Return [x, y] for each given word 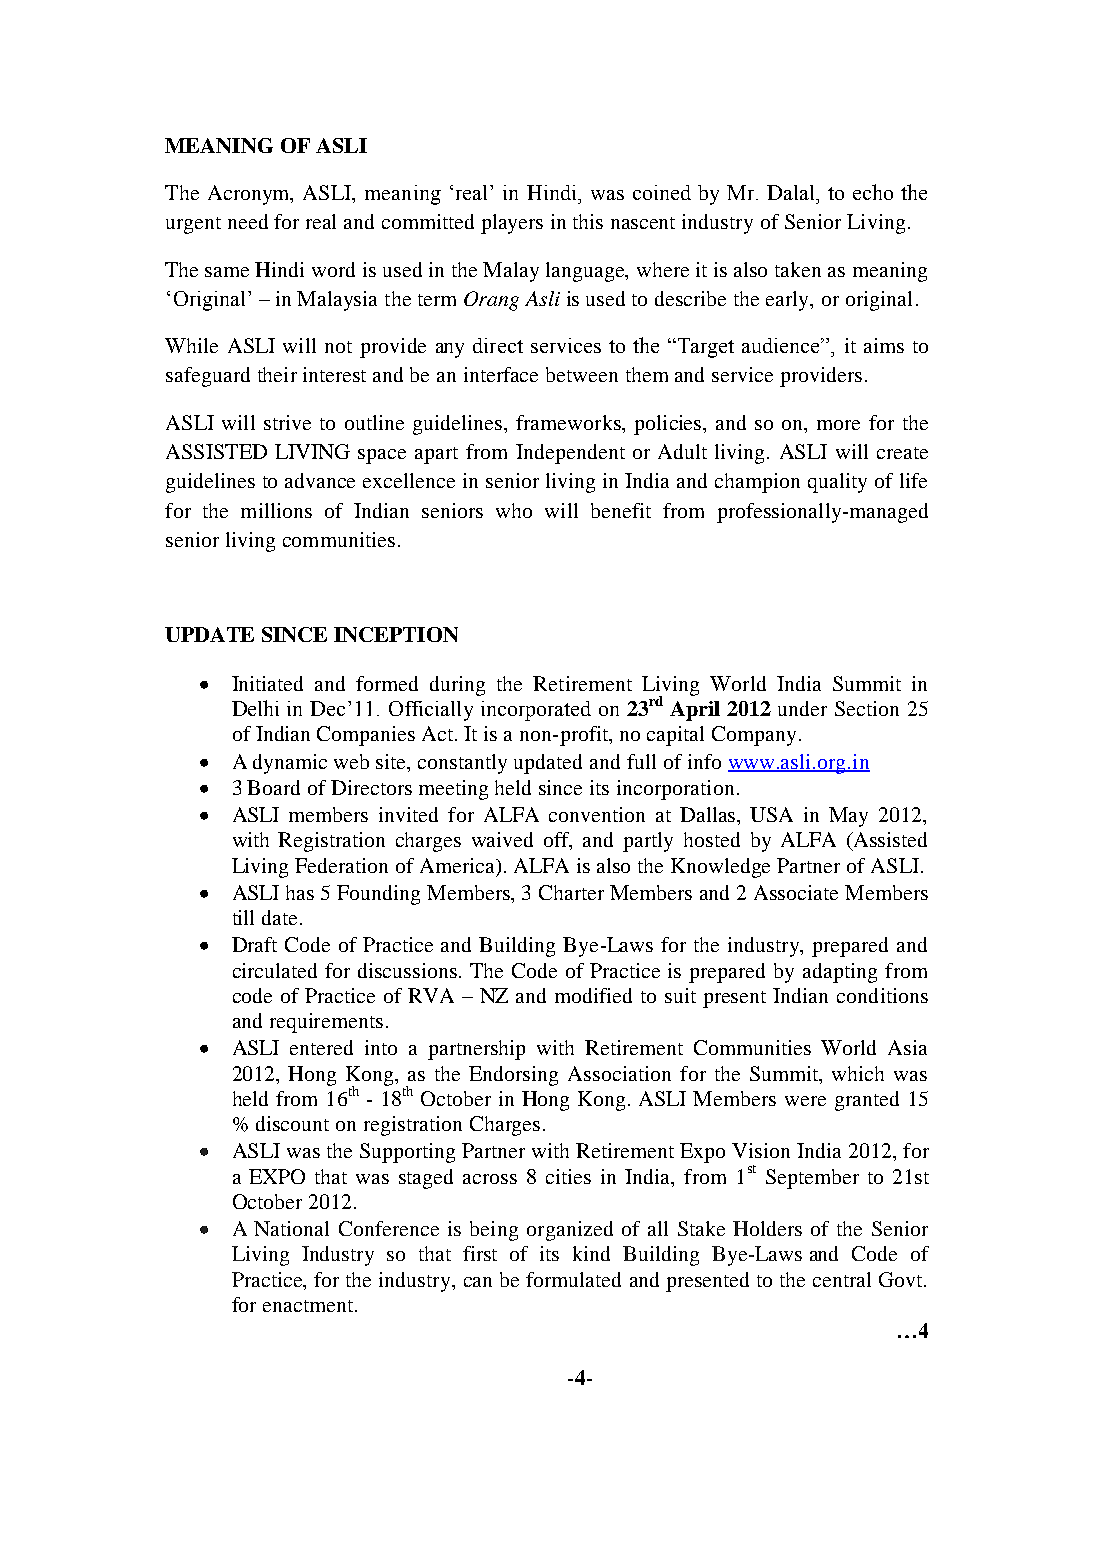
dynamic [290, 764]
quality [837, 483]
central [842, 1279]
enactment [309, 1306]
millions [276, 510]
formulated [573, 1279]
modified [593, 995]
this [588, 221]
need [248, 221]
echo [873, 192]
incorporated [536, 711]
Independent [570, 454]
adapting [840, 973]
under [802, 708]
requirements [326, 1023]
